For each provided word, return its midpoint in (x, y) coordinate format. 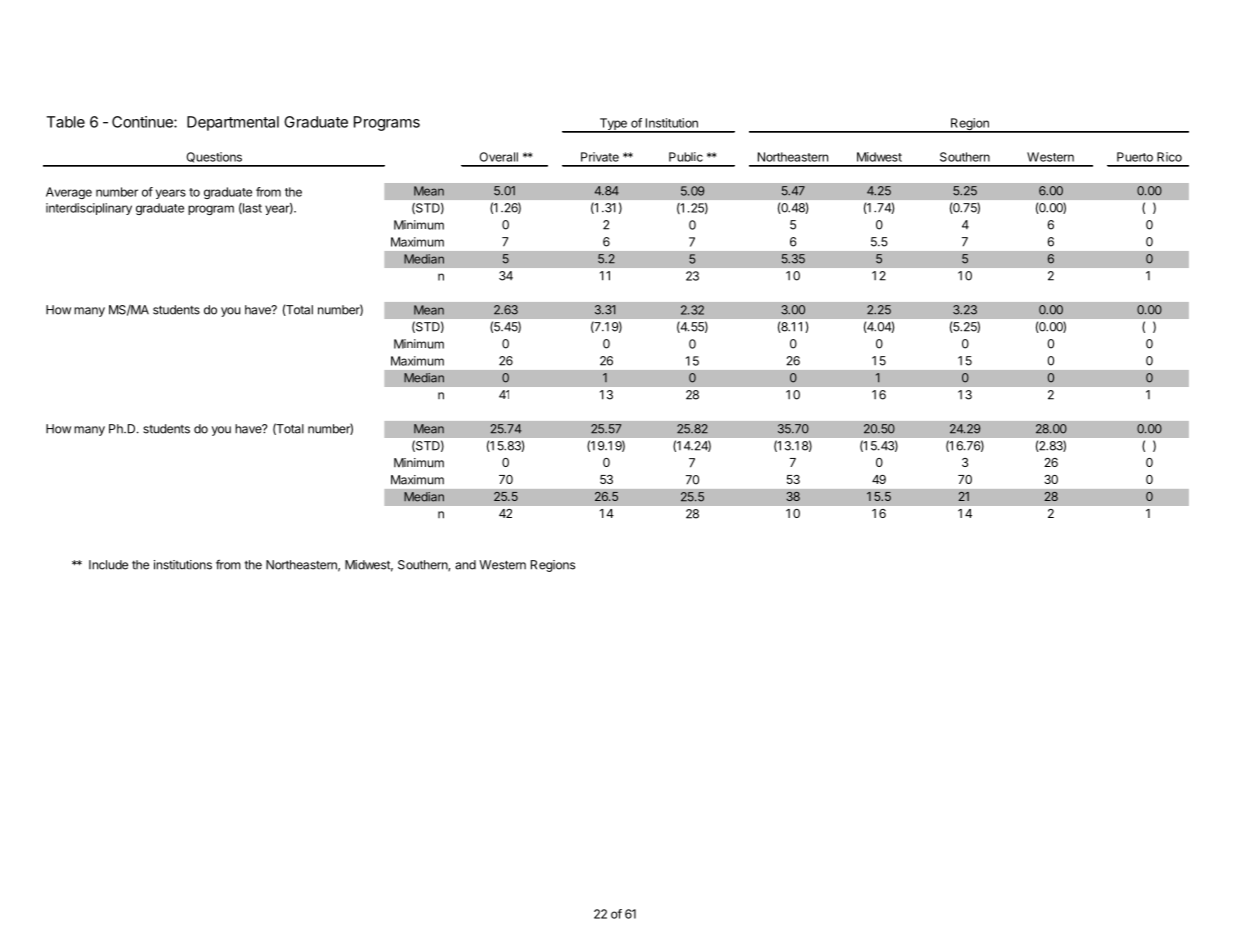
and (465, 565)
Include (108, 565)
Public (686, 157)
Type (613, 125)
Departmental (233, 123)
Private (600, 157)
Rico (1169, 157)
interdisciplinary (89, 209)
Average (69, 193)
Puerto (1135, 157)
